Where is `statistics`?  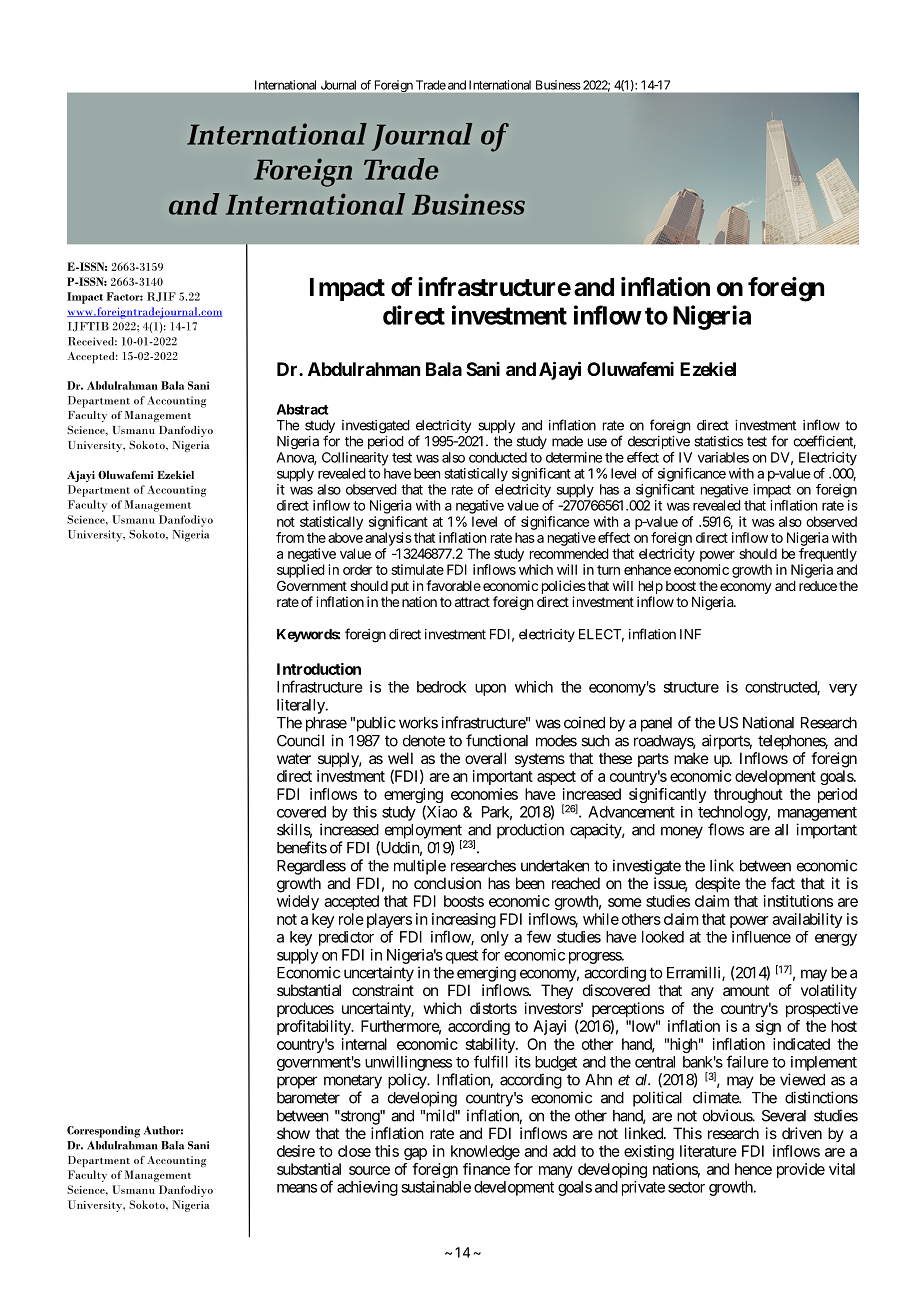
statistics is located at coordinates (718, 441).
